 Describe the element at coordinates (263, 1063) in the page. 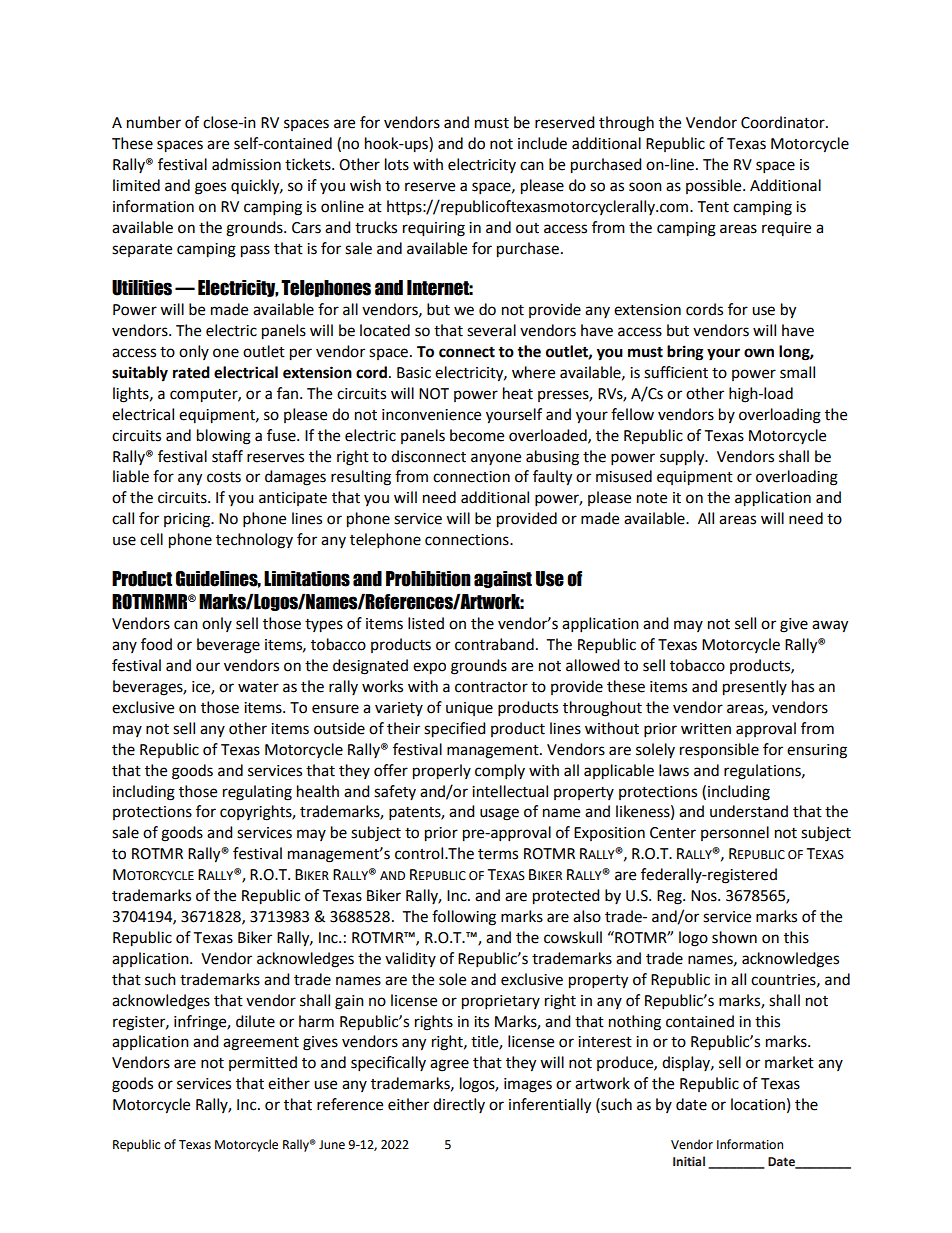

I see `permitted` at that location.
